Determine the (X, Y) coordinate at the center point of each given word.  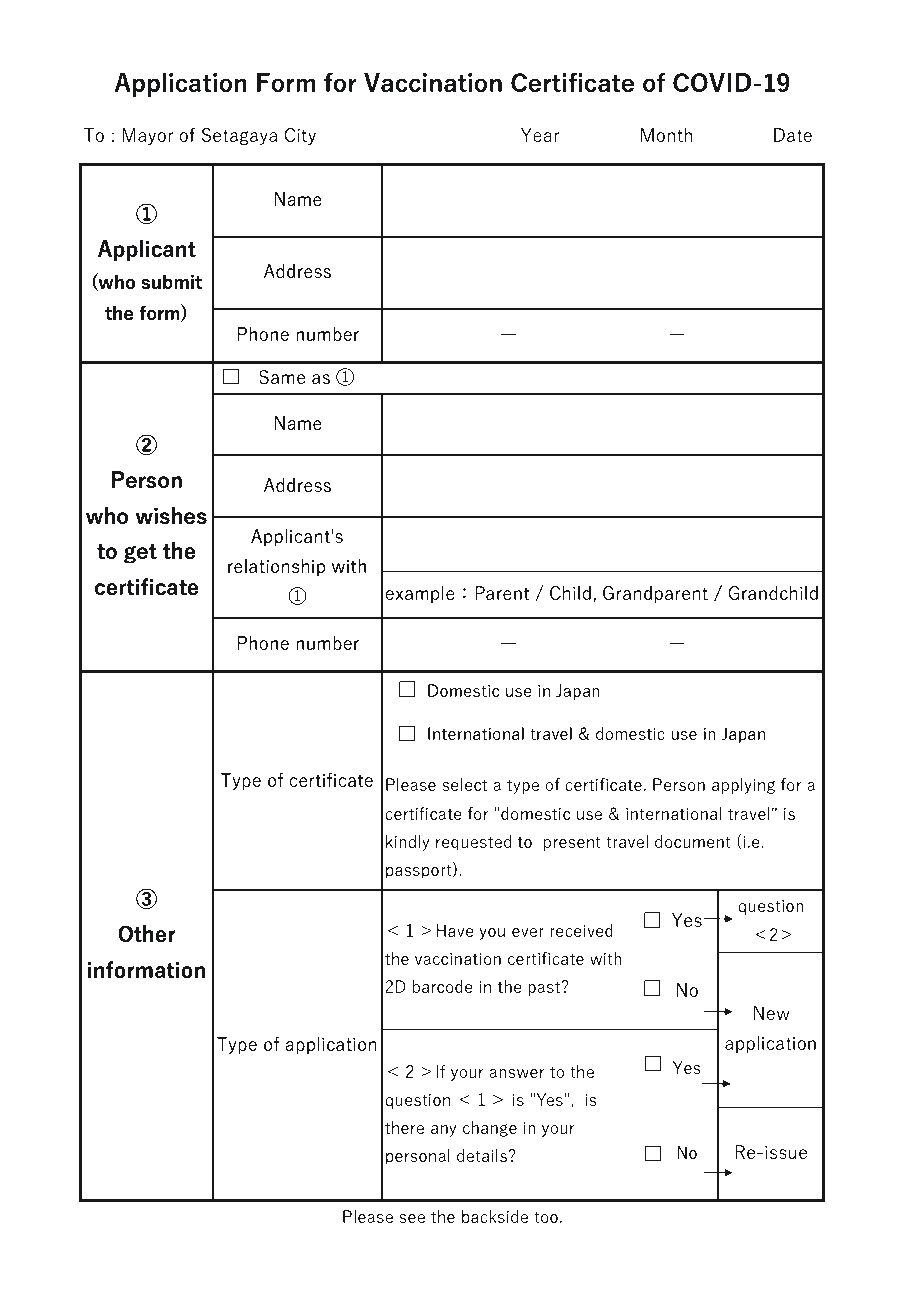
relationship (276, 567)
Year (540, 135)
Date (793, 135)
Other (146, 933)
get (140, 554)
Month (666, 135)
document (693, 841)
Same (282, 377)
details (483, 1155)
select (464, 784)
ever (528, 932)
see (412, 1218)
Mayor (147, 136)
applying (743, 786)
